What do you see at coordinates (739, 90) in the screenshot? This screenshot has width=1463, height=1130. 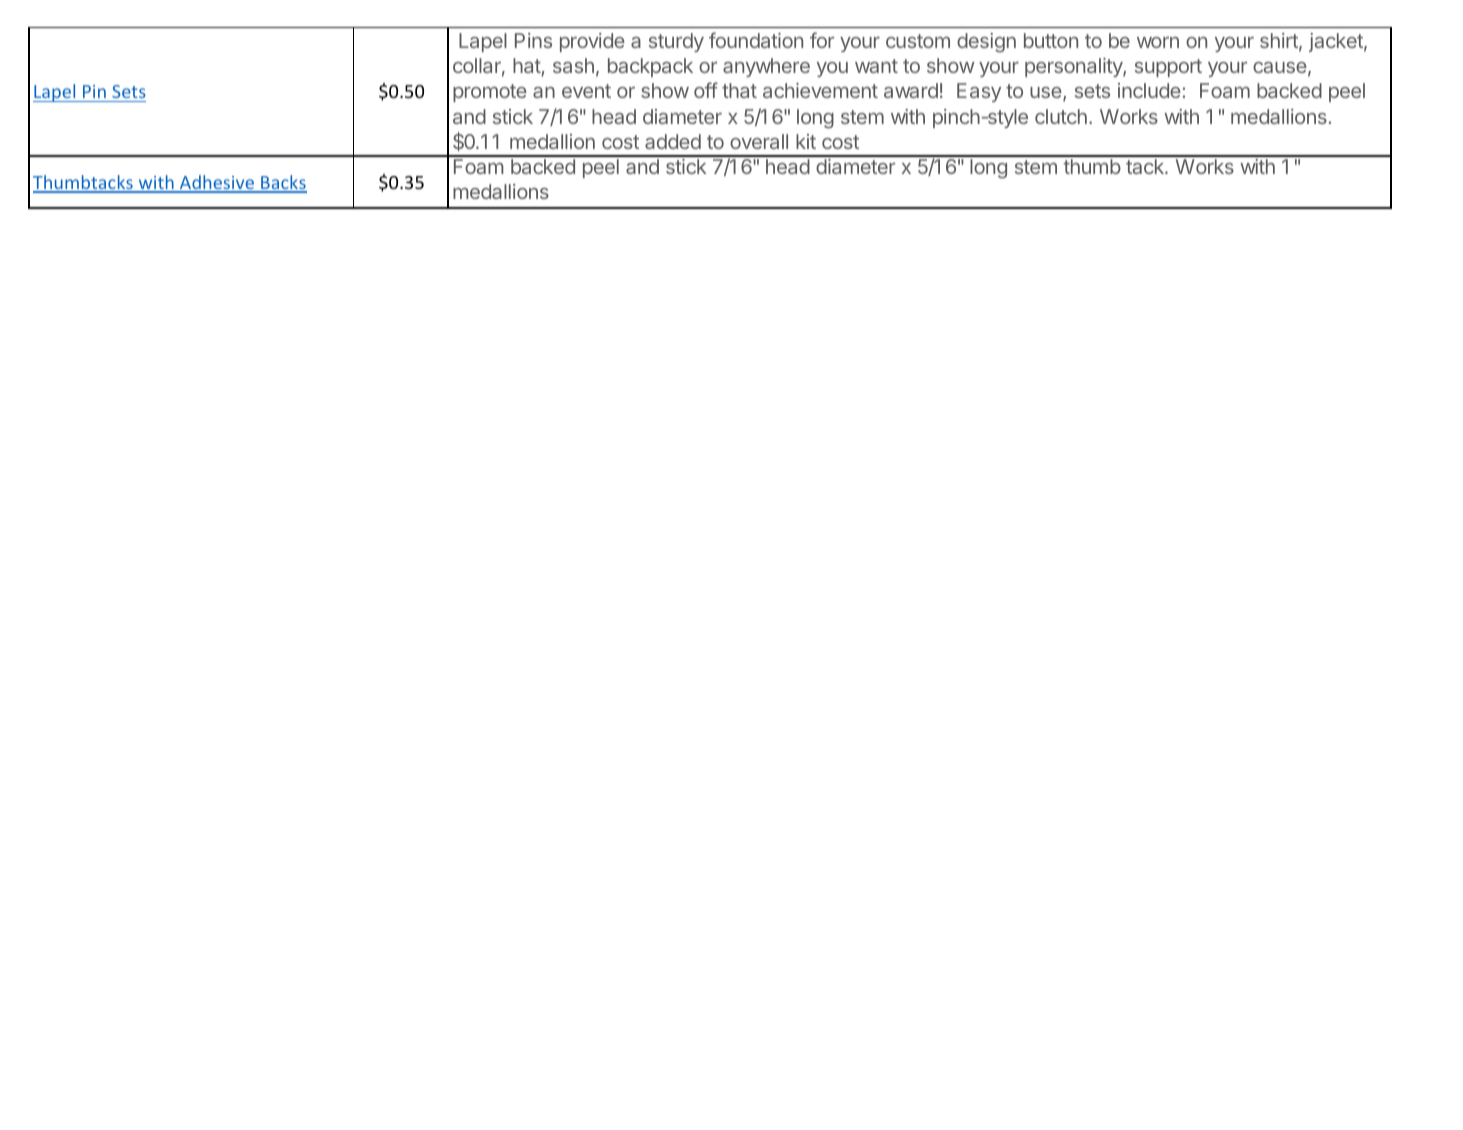 I see `that` at bounding box center [739, 90].
